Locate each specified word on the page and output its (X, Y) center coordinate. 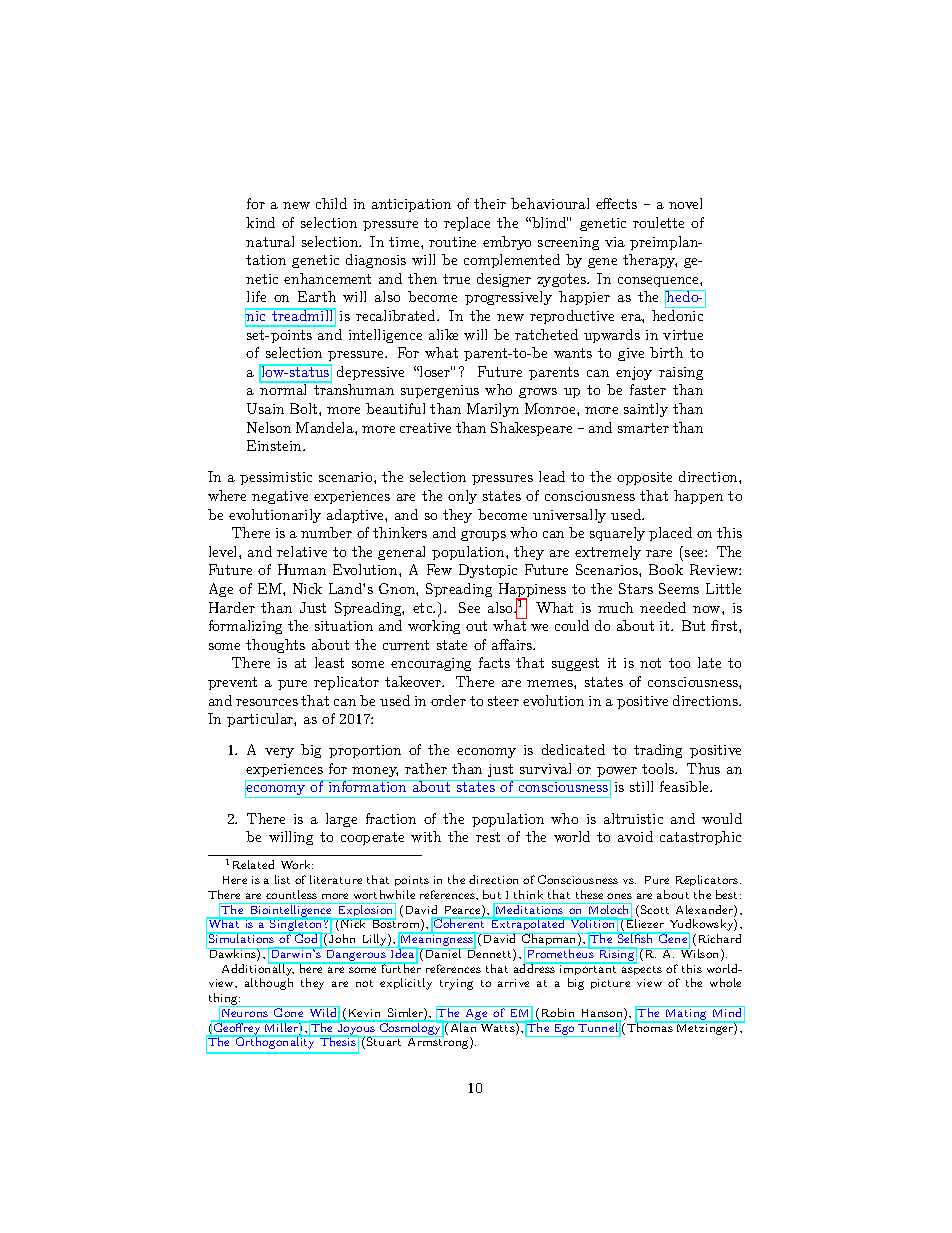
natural (270, 241)
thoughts (275, 646)
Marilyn (493, 410)
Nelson (269, 427)
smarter (643, 428)
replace (467, 224)
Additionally (258, 969)
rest (488, 837)
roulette (658, 222)
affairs (513, 644)
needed (663, 607)
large (341, 820)
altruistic (633, 818)
